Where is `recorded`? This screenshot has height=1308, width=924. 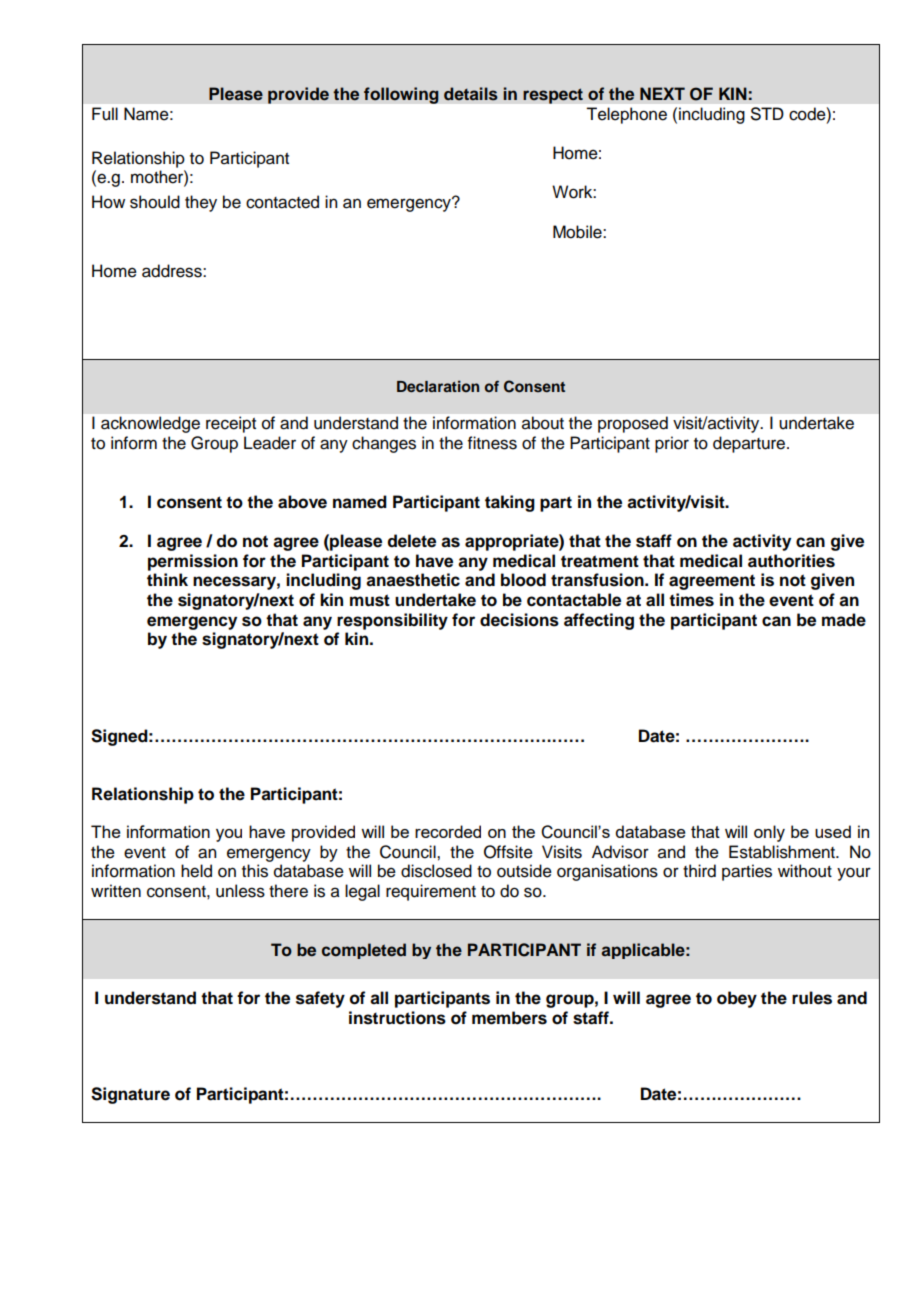 recorded is located at coordinates (448, 831).
